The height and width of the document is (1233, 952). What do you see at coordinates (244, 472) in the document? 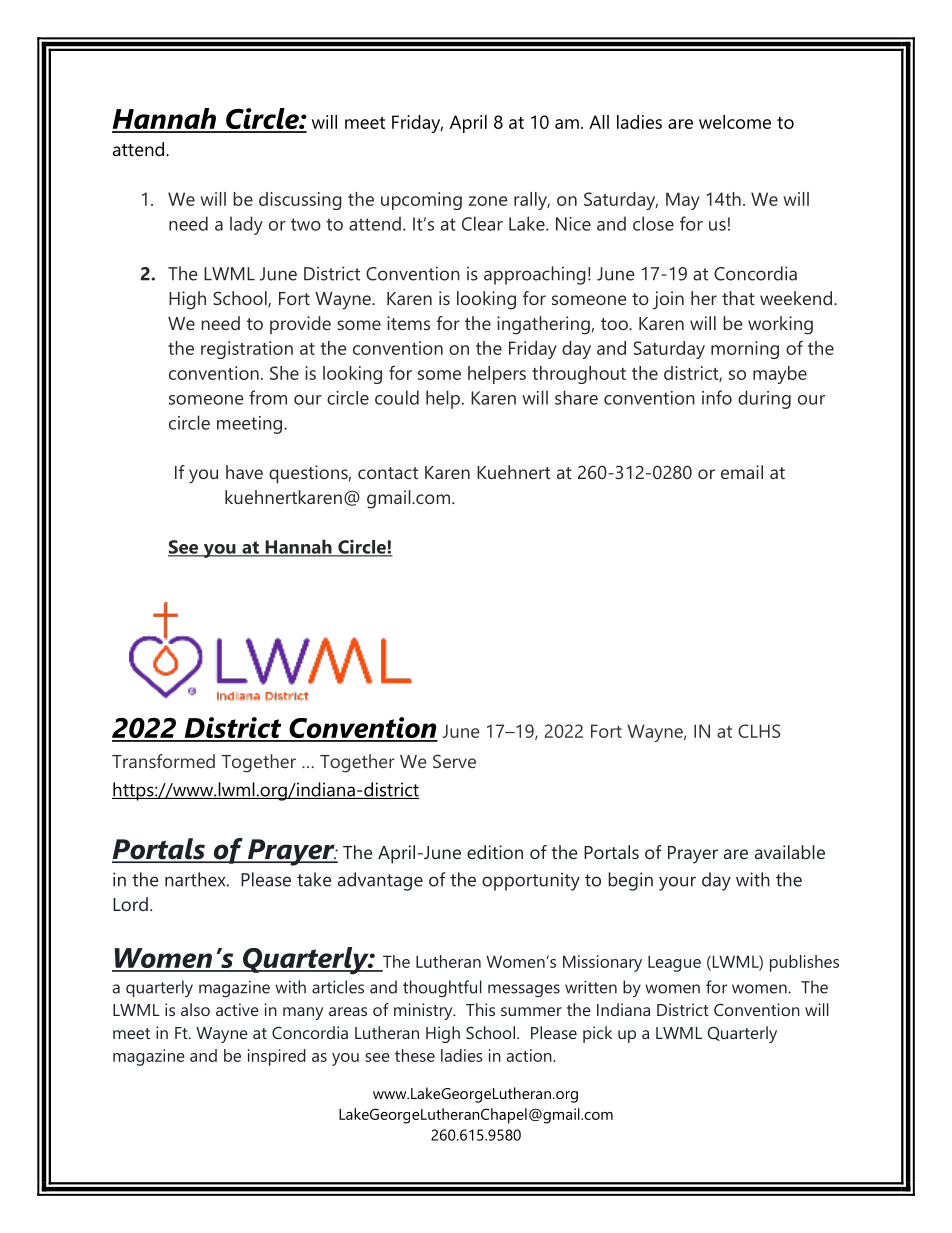
I see `have` at bounding box center [244, 472].
